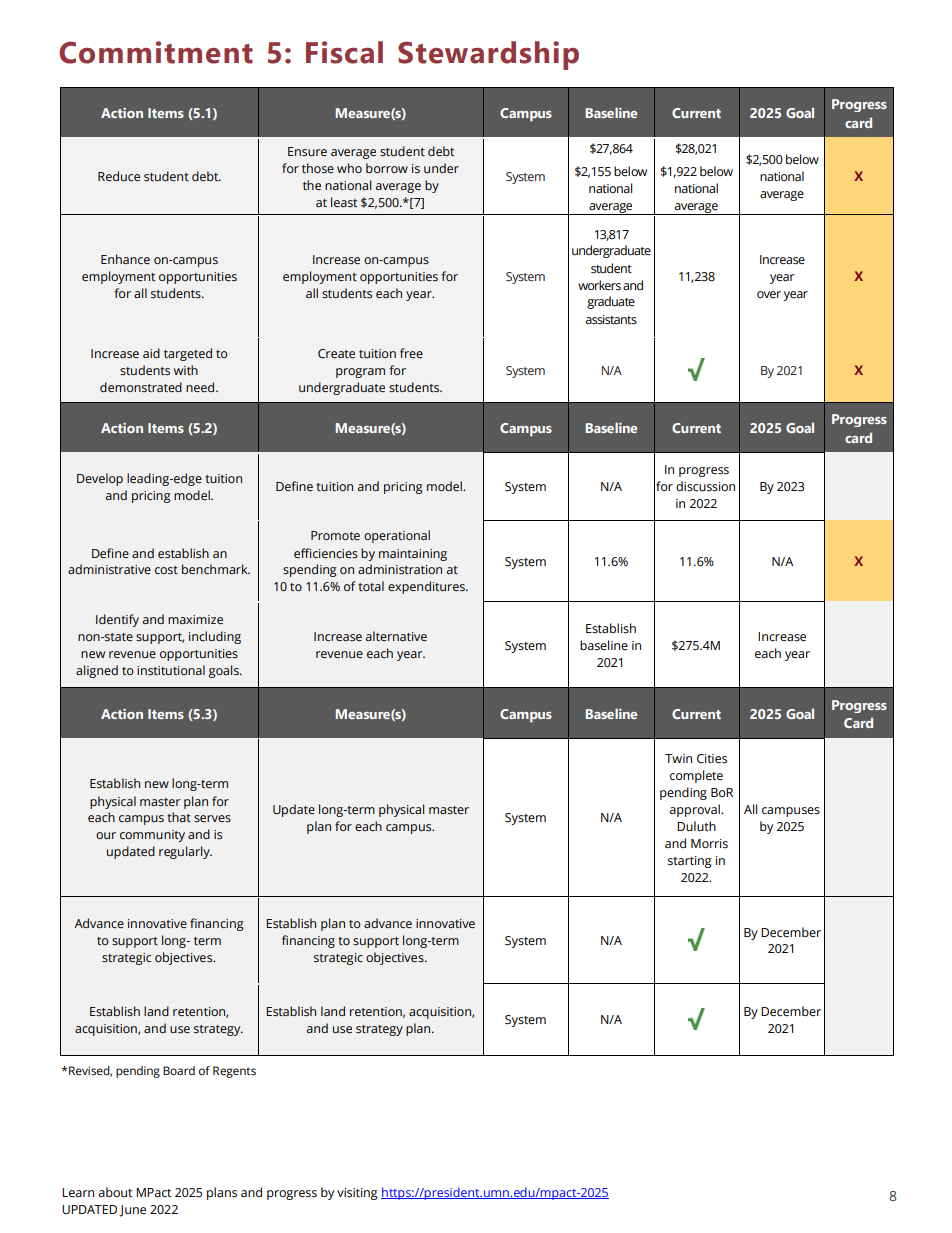 The width and height of the page is (952, 1233). Describe the element at coordinates (115, 1192) in the page. I see `about` at that location.
